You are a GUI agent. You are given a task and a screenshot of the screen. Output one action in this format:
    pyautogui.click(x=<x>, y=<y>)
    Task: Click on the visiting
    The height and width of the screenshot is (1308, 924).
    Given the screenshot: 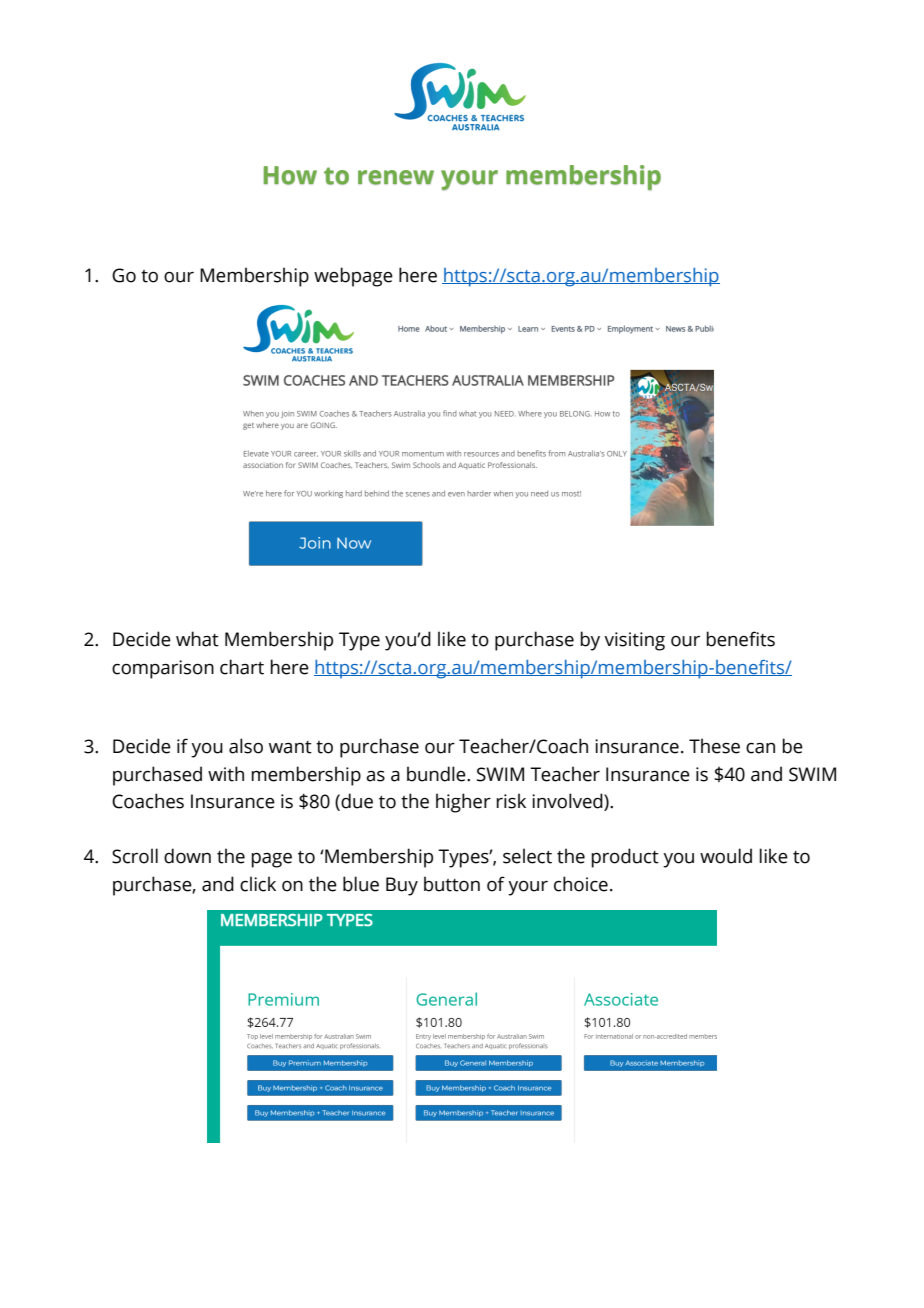 What is the action you would take?
    pyautogui.click(x=634, y=641)
